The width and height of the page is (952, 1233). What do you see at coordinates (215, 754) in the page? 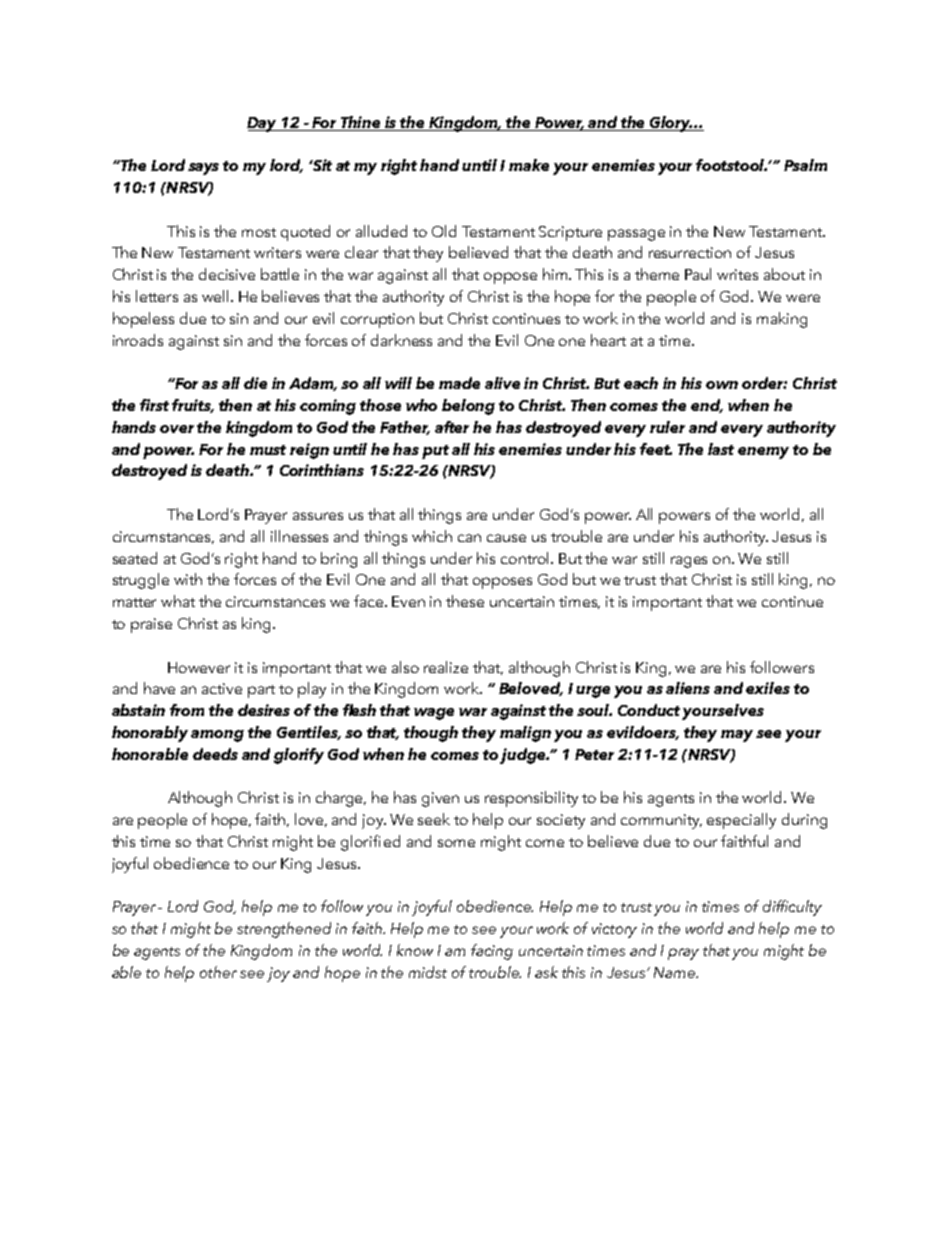
I see `deeds` at bounding box center [215, 754].
